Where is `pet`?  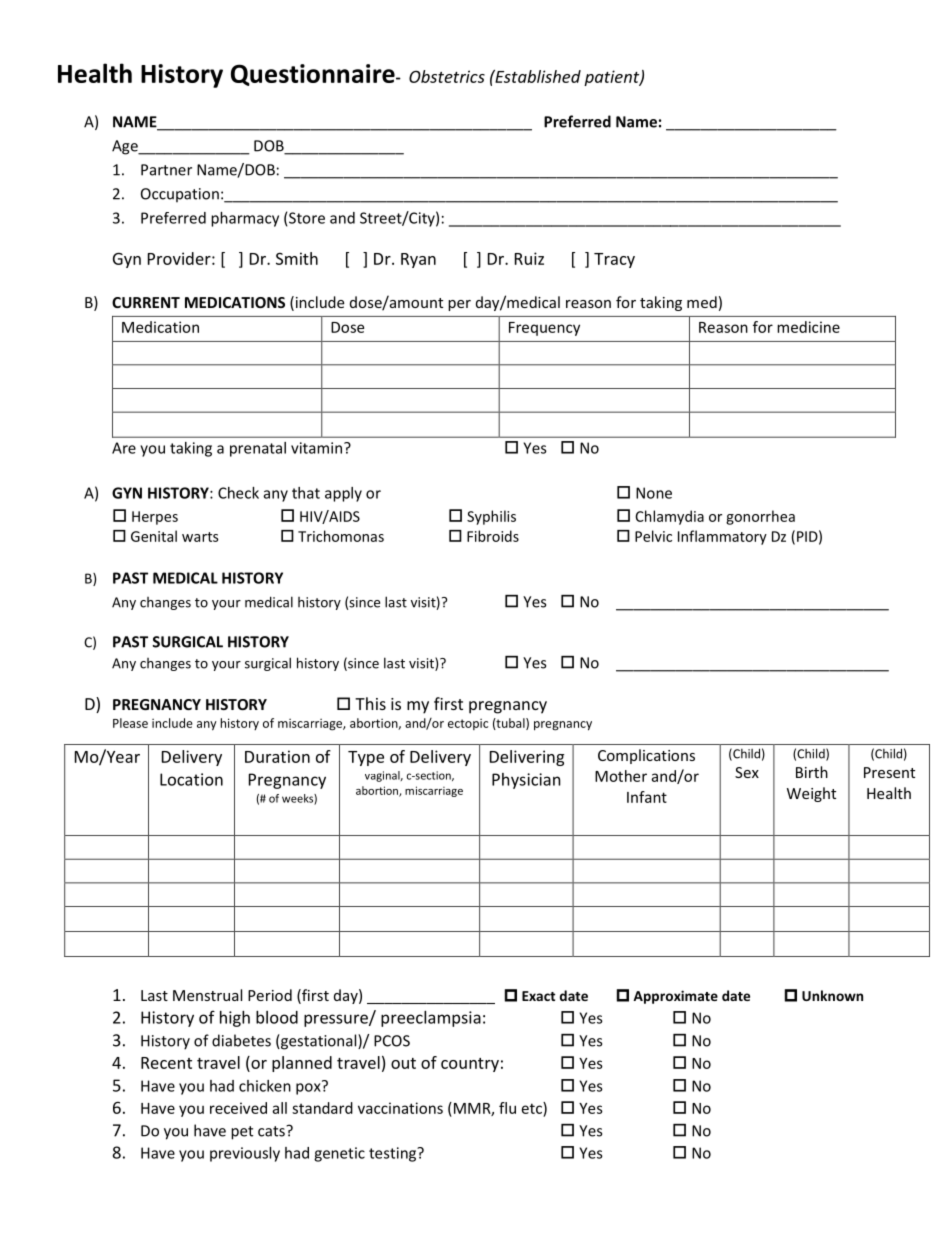 pet is located at coordinates (242, 1133).
